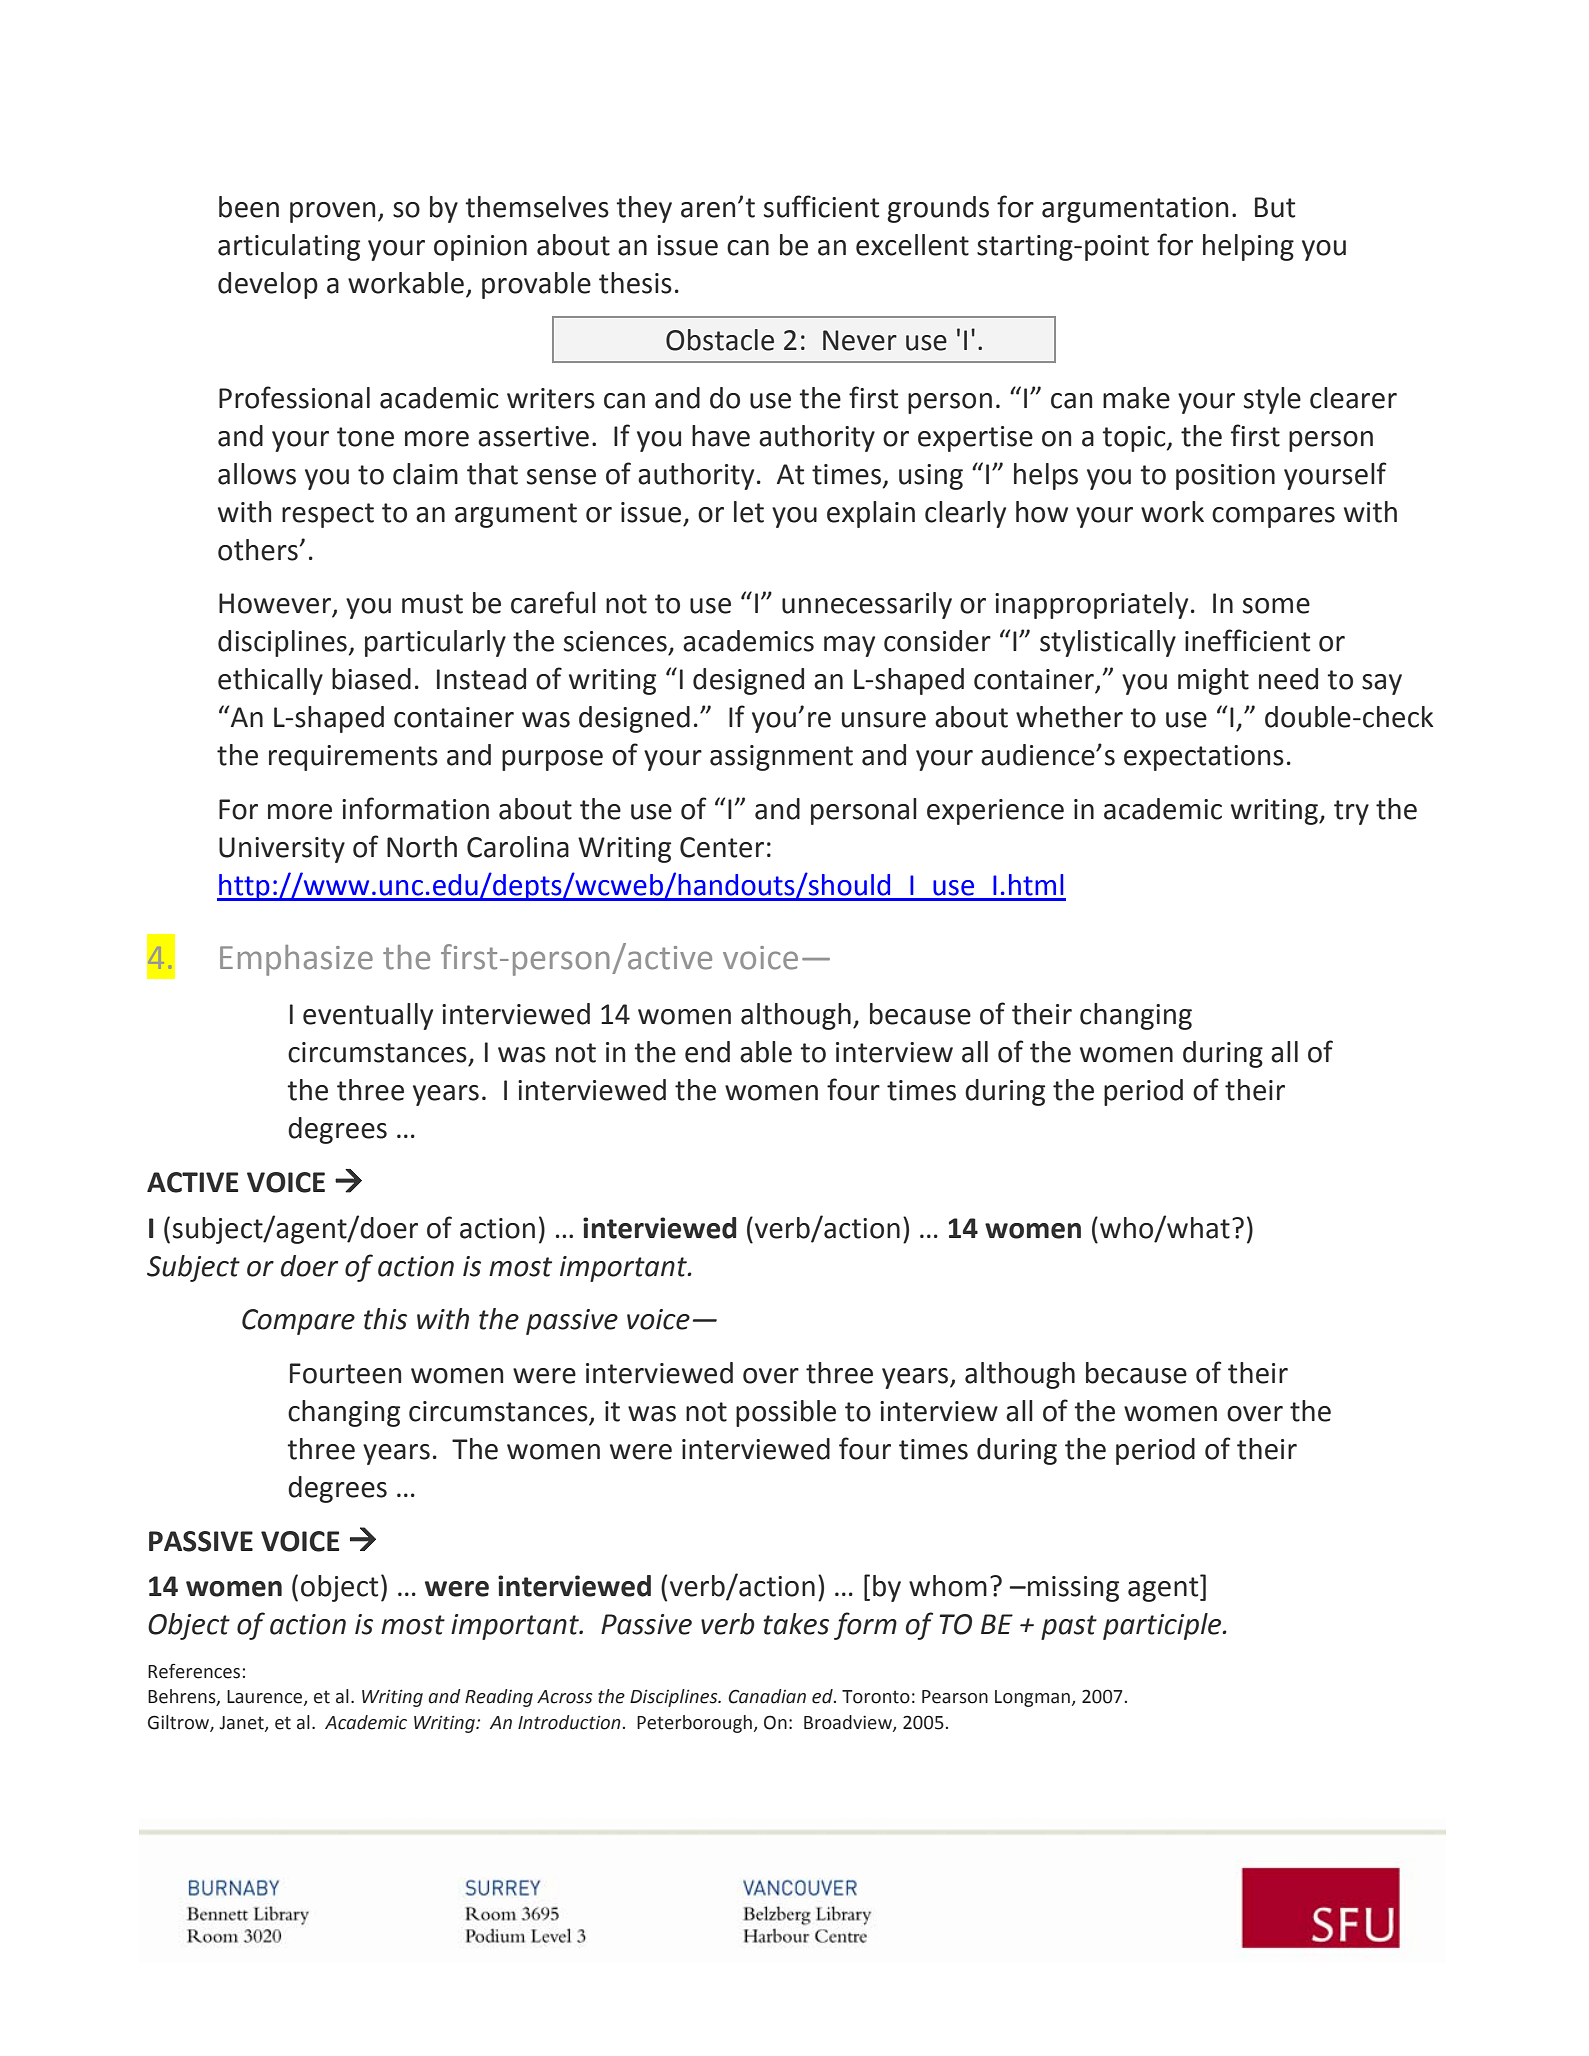  What do you see at coordinates (242, 1723) in the page?
I see `Janet` at bounding box center [242, 1723].
